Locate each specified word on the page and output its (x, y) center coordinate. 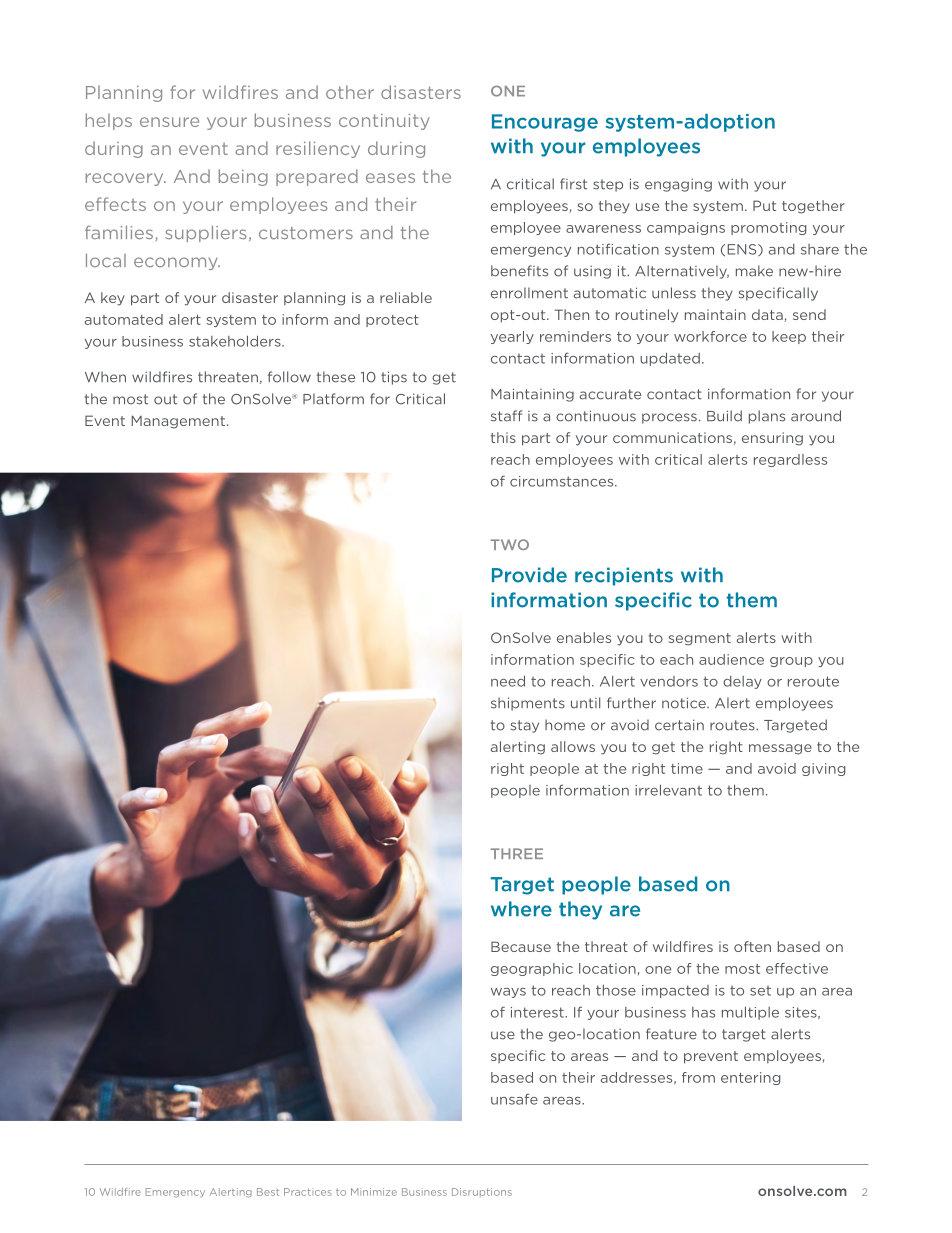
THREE (517, 853)
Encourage (545, 123)
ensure (169, 122)
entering (751, 1078)
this (503, 437)
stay (525, 726)
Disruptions (482, 1192)
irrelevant (668, 790)
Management (178, 422)
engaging (678, 185)
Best (268, 1192)
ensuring (772, 439)
